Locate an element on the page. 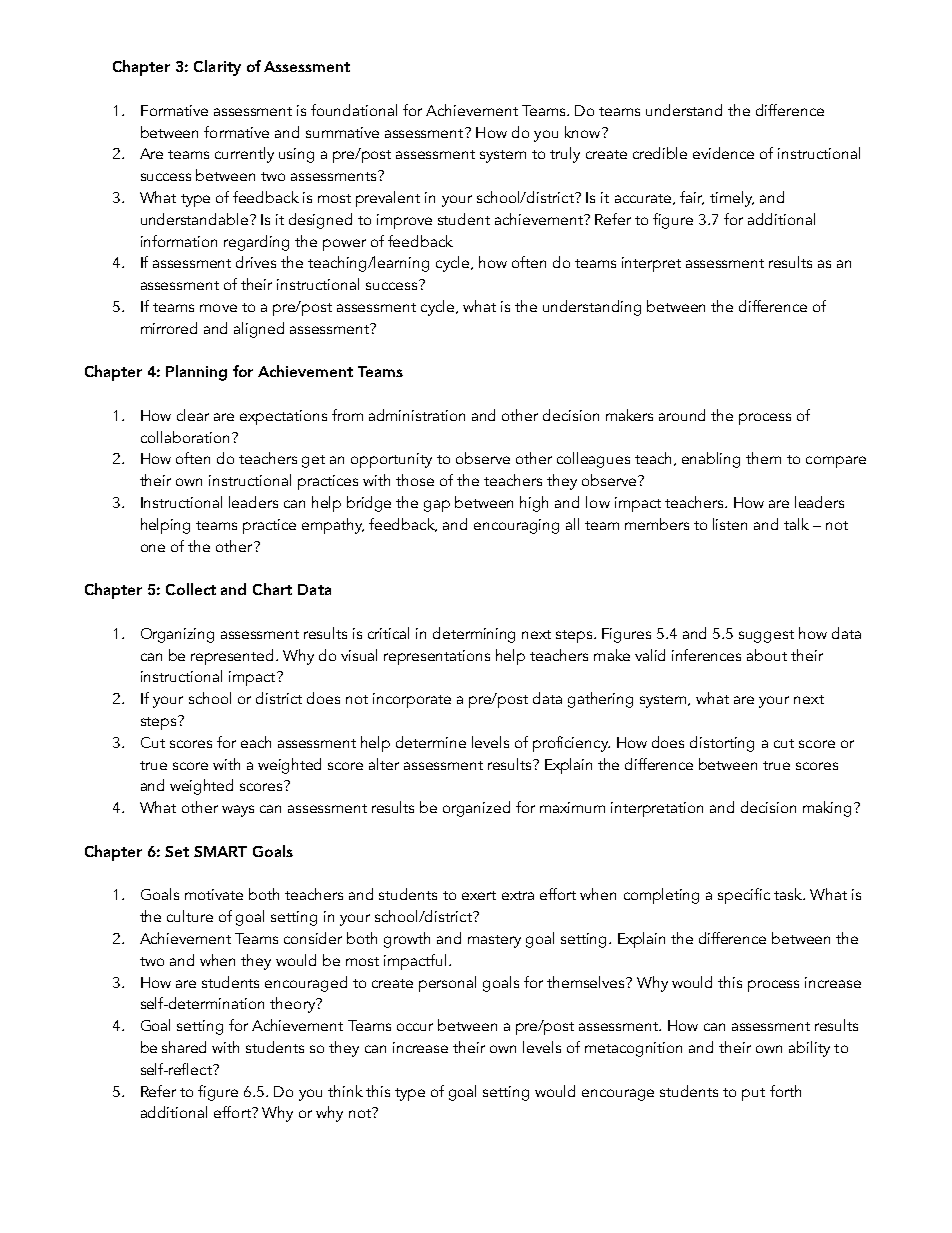 This page has width=952, height=1233. around is located at coordinates (682, 415).
